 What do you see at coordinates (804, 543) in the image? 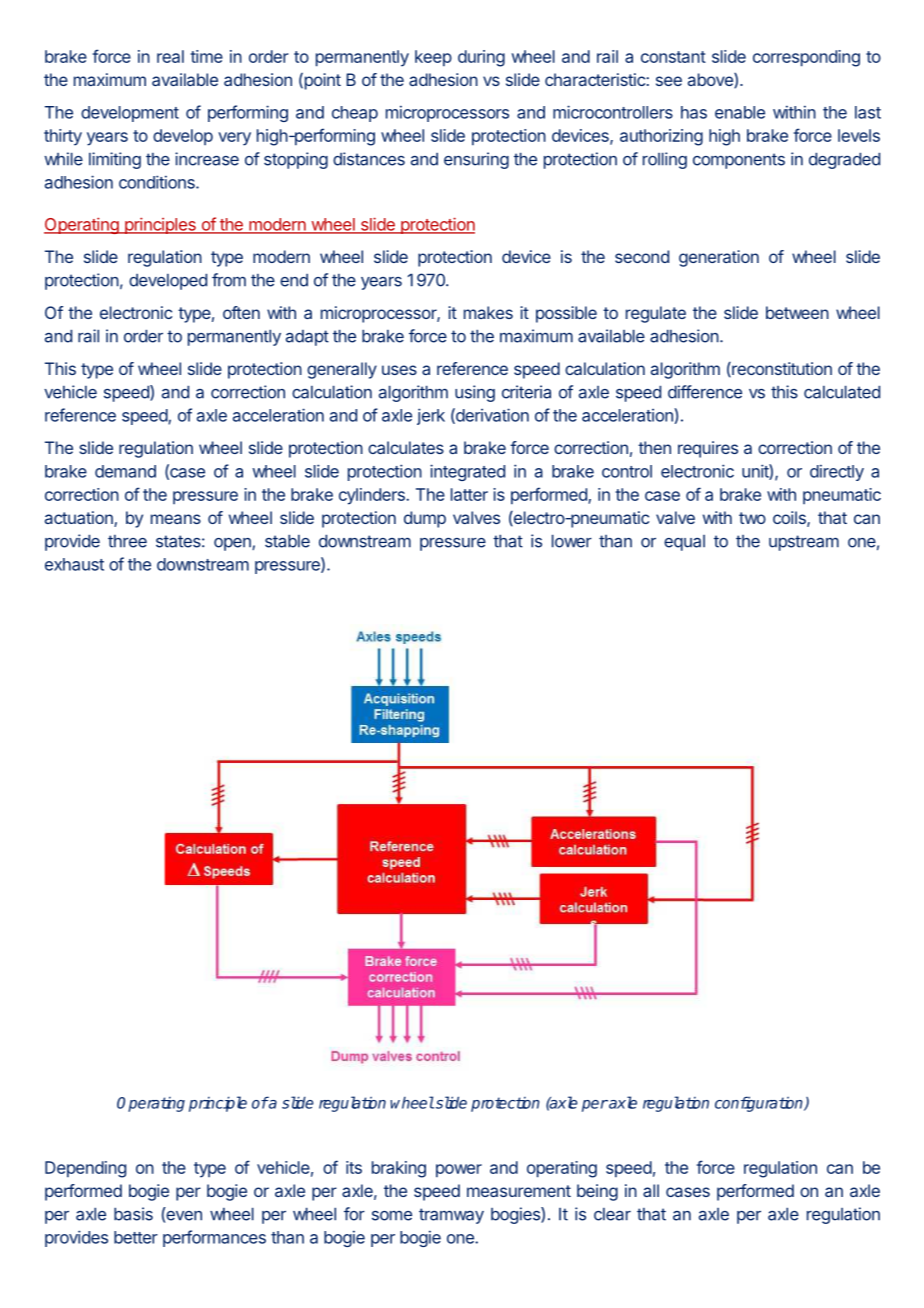
I see `upstream` at bounding box center [804, 543].
